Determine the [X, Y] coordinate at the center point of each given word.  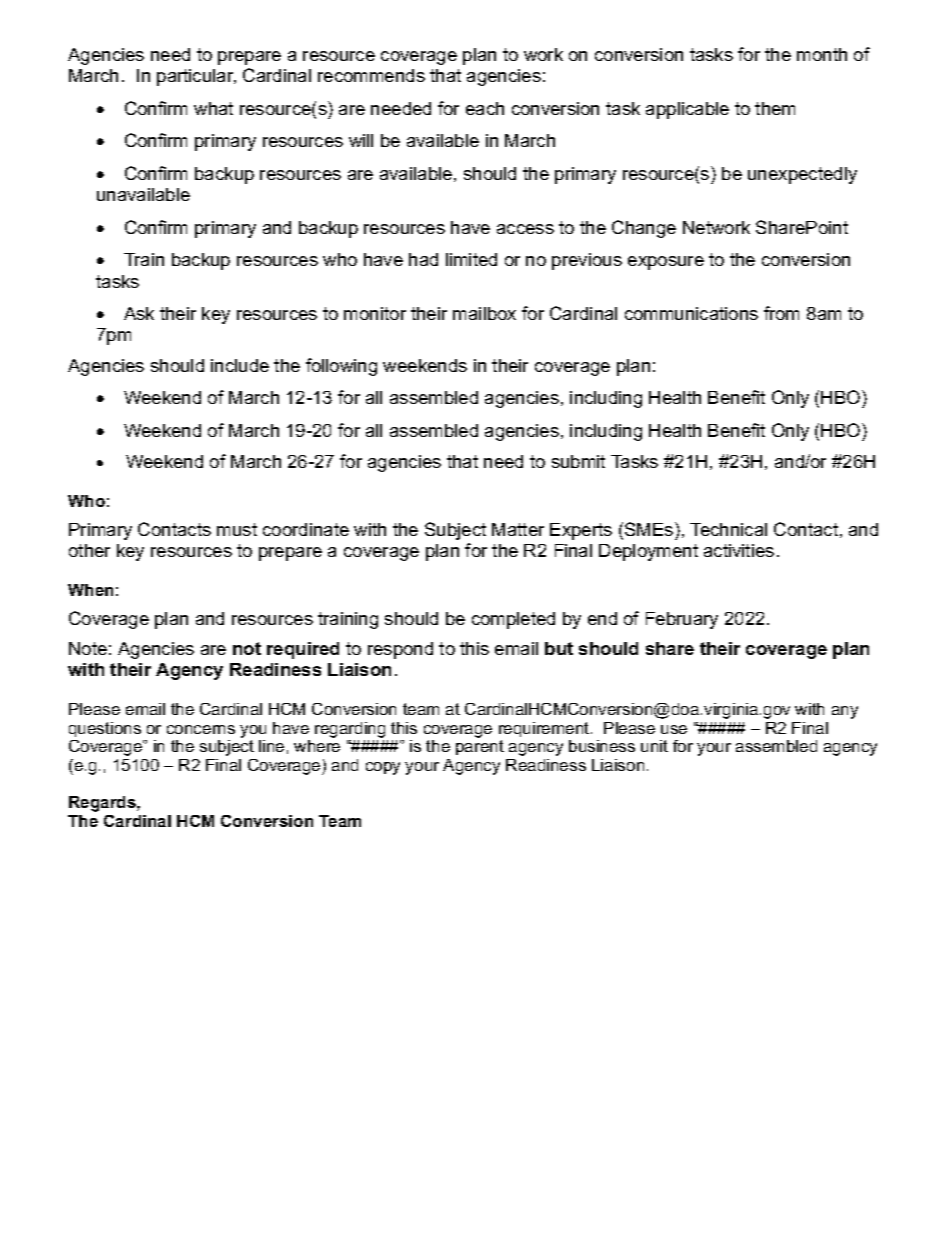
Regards [103, 804]
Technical [728, 529]
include [240, 365]
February [682, 620]
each [485, 108]
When [90, 590]
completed [513, 620]
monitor [375, 313]
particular [196, 77]
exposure [666, 263]
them [775, 108]
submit [578, 461]
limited [471, 259]
